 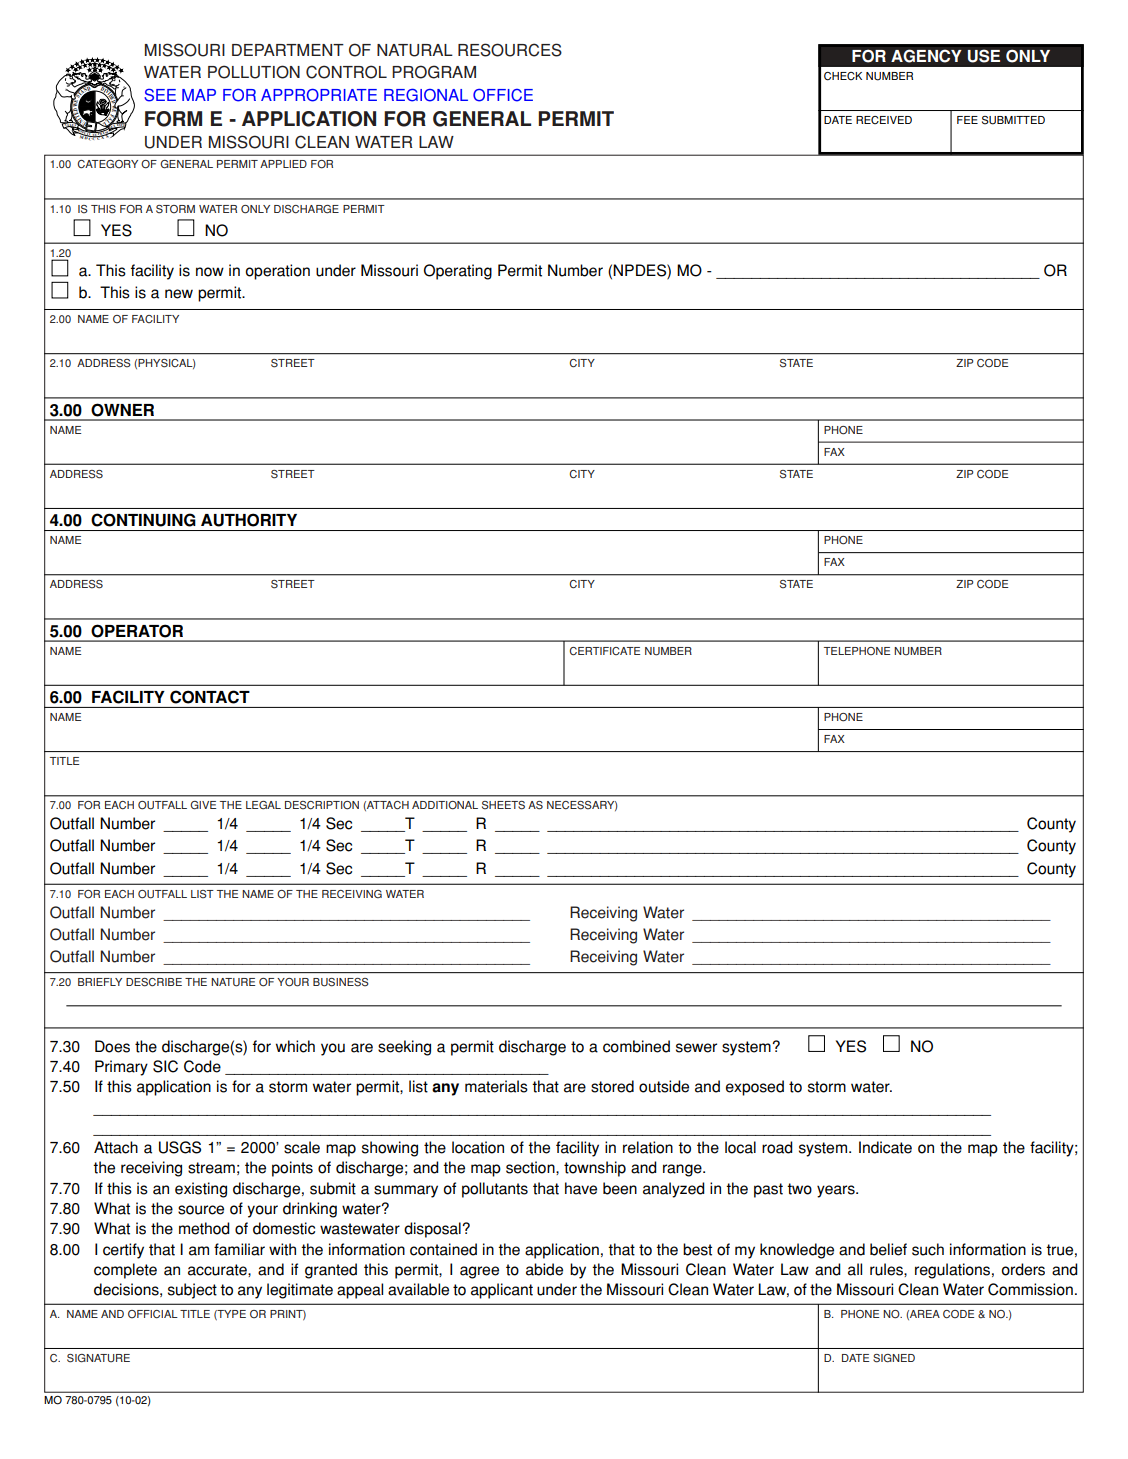 What do you see at coordinates (605, 651) in the page?
I see `CERTIFICATE` at bounding box center [605, 651].
